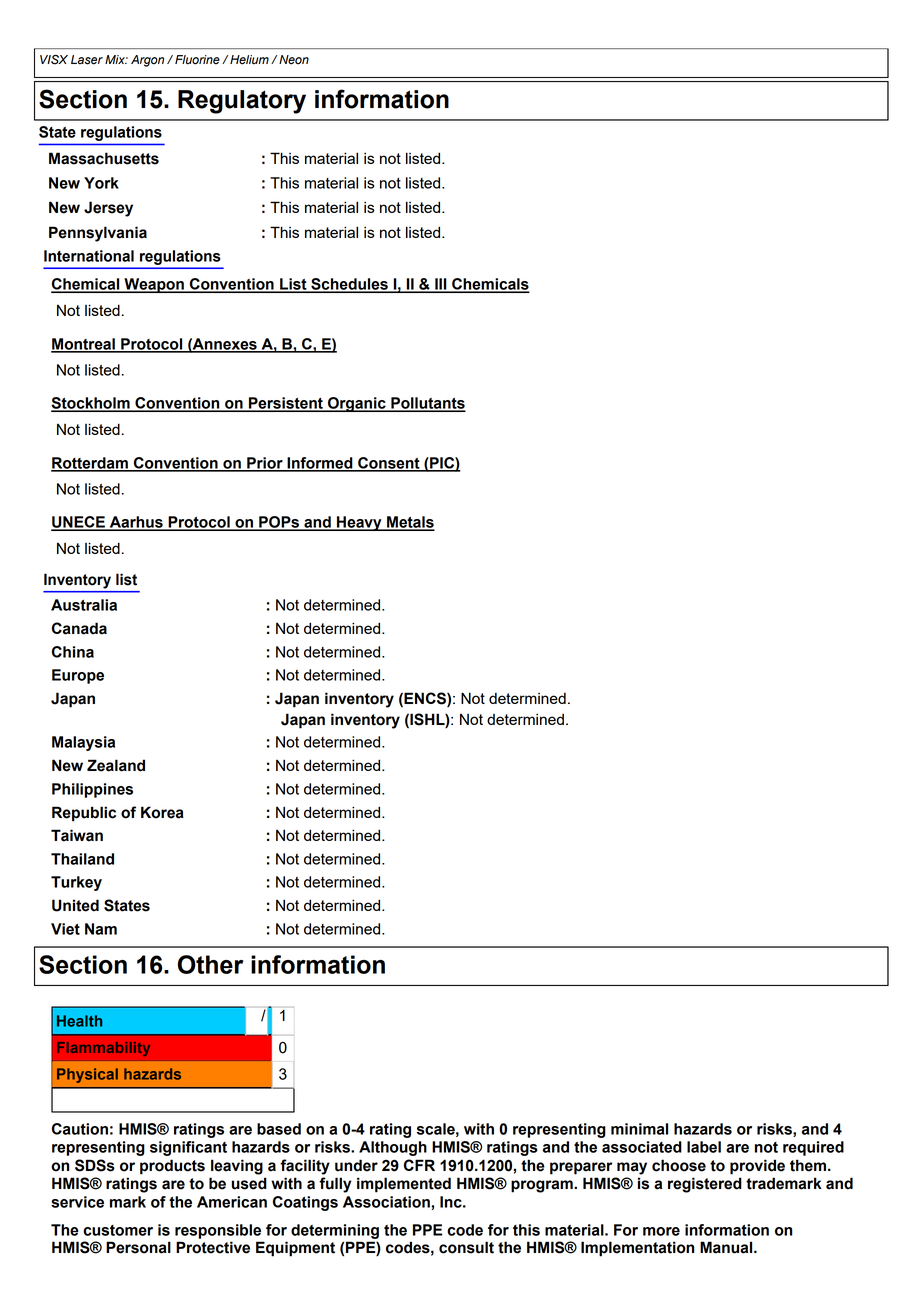 Image resolution: width=924 pixels, height=1308 pixels. What do you see at coordinates (294, 60) in the image?
I see `Neon` at bounding box center [294, 60].
